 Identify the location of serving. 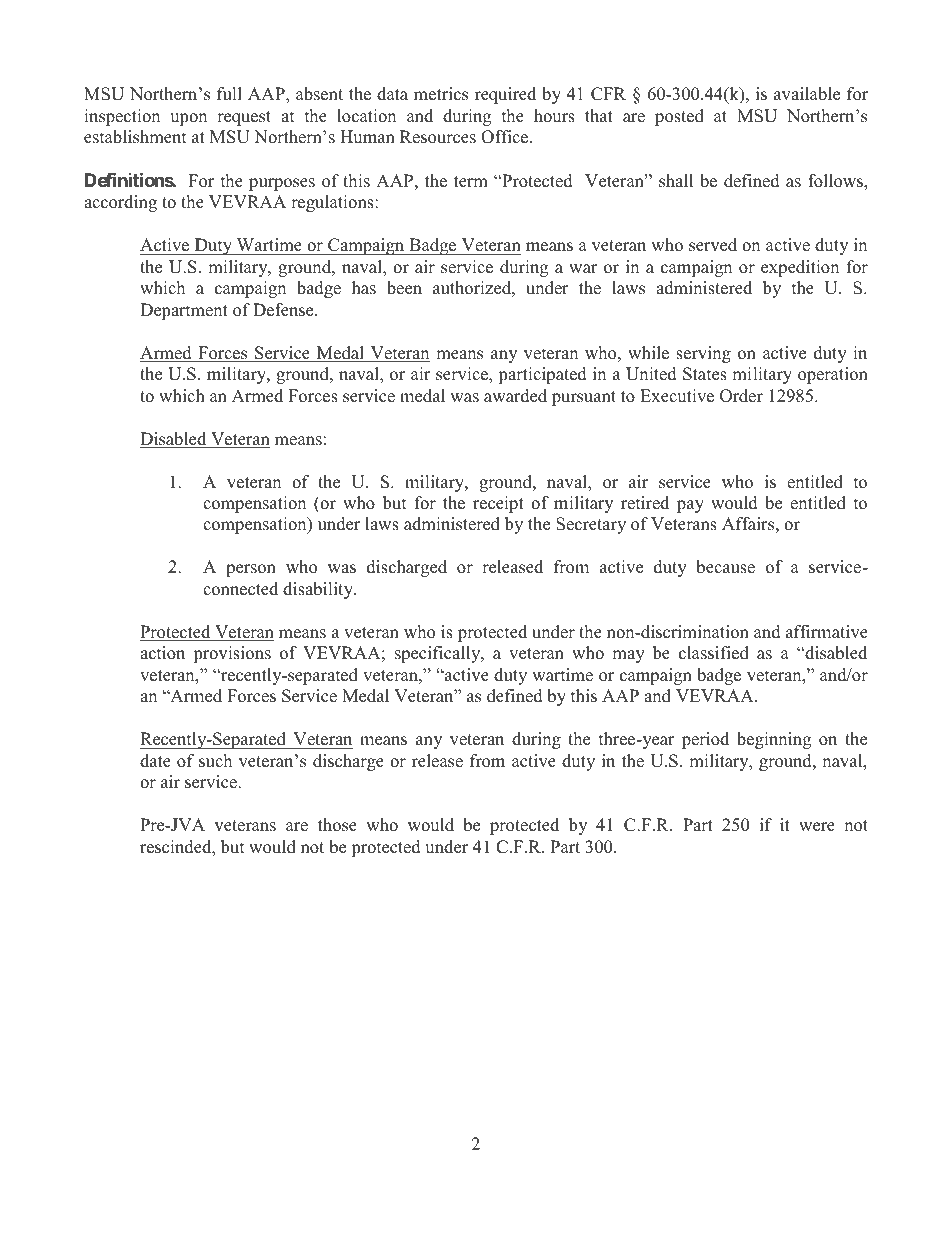
(703, 354).
